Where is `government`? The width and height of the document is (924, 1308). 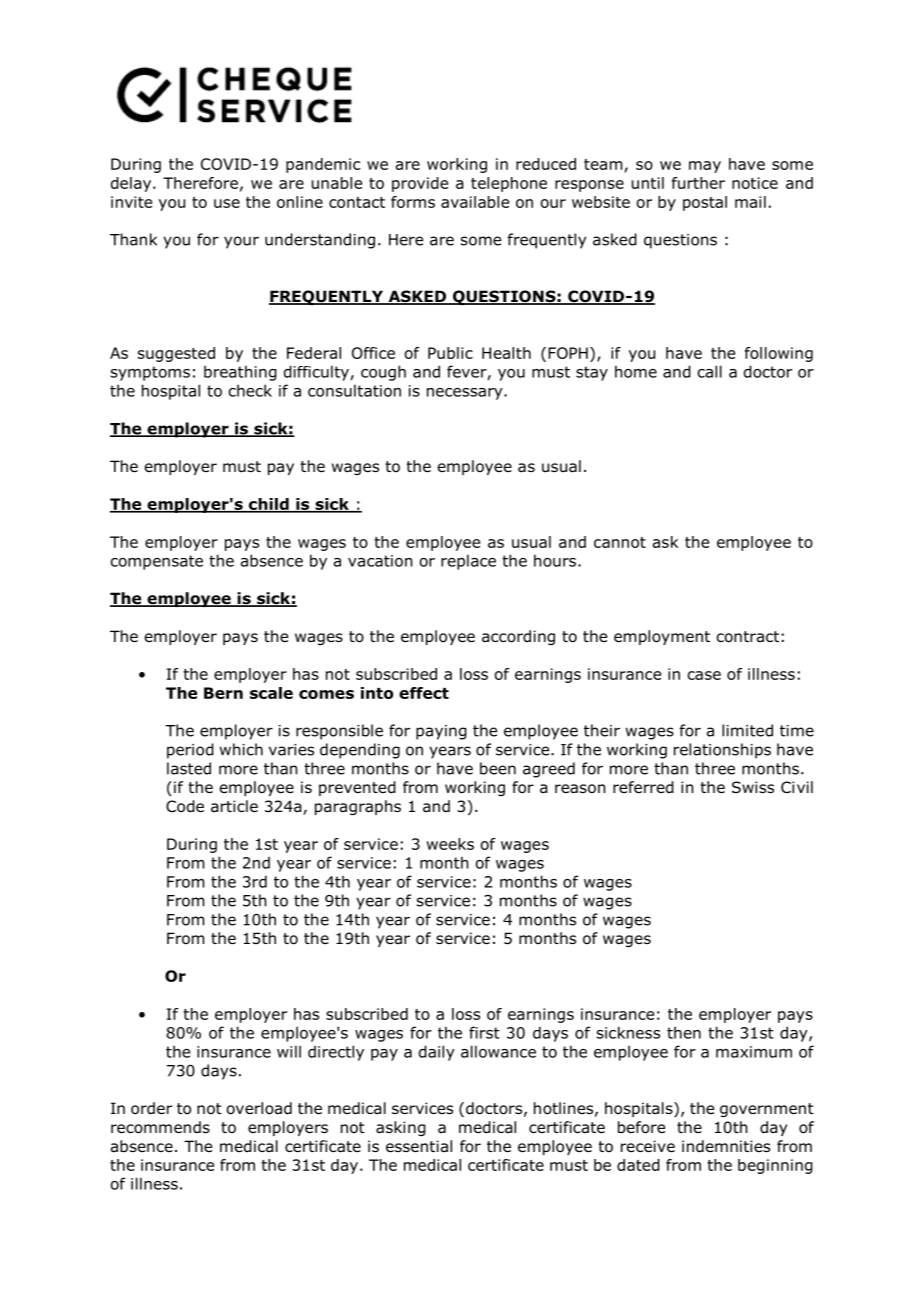 government is located at coordinates (767, 1110).
